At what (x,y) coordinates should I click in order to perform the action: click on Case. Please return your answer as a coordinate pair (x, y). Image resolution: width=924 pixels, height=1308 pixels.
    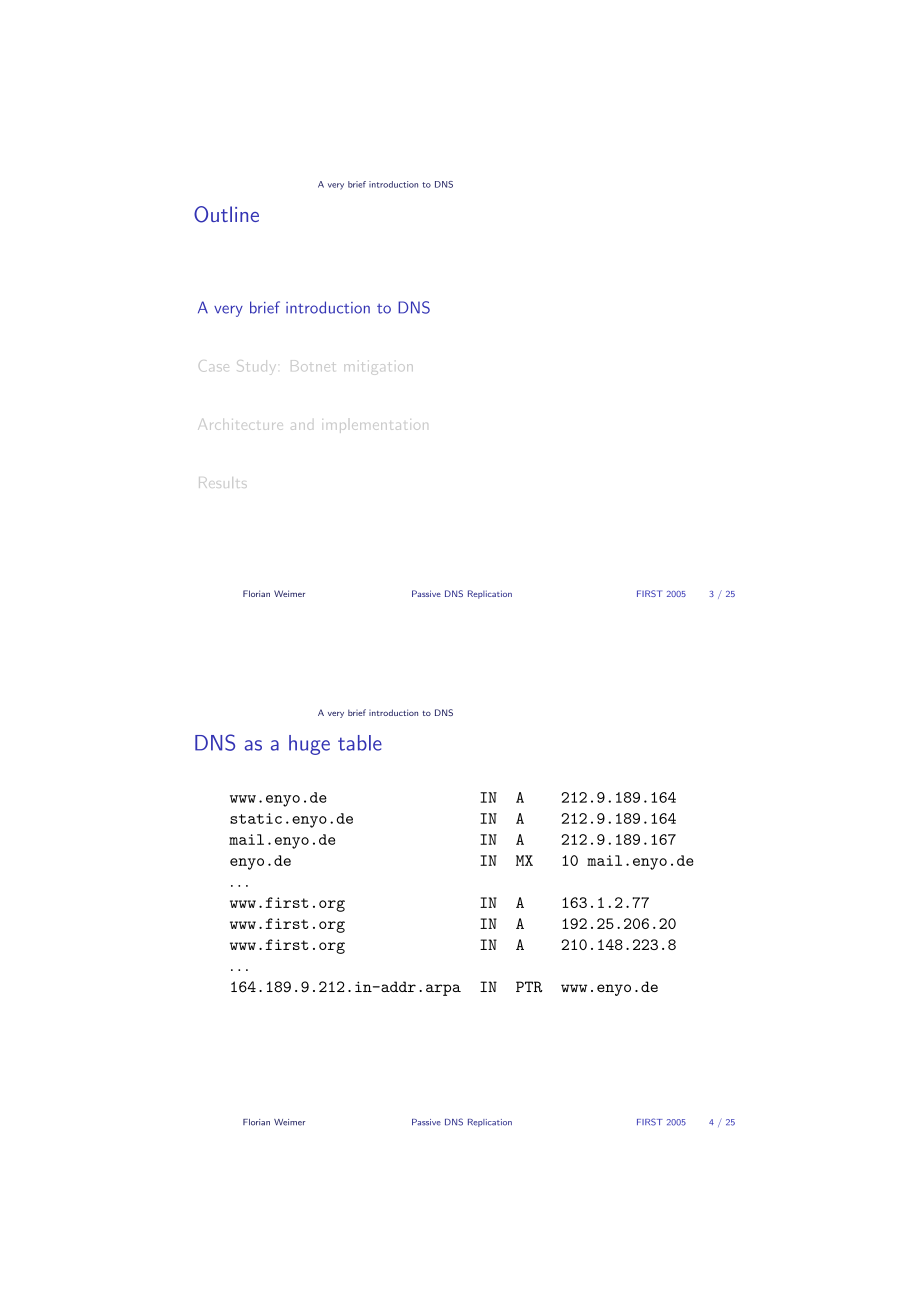
    Looking at the image, I should click on (212, 366).
